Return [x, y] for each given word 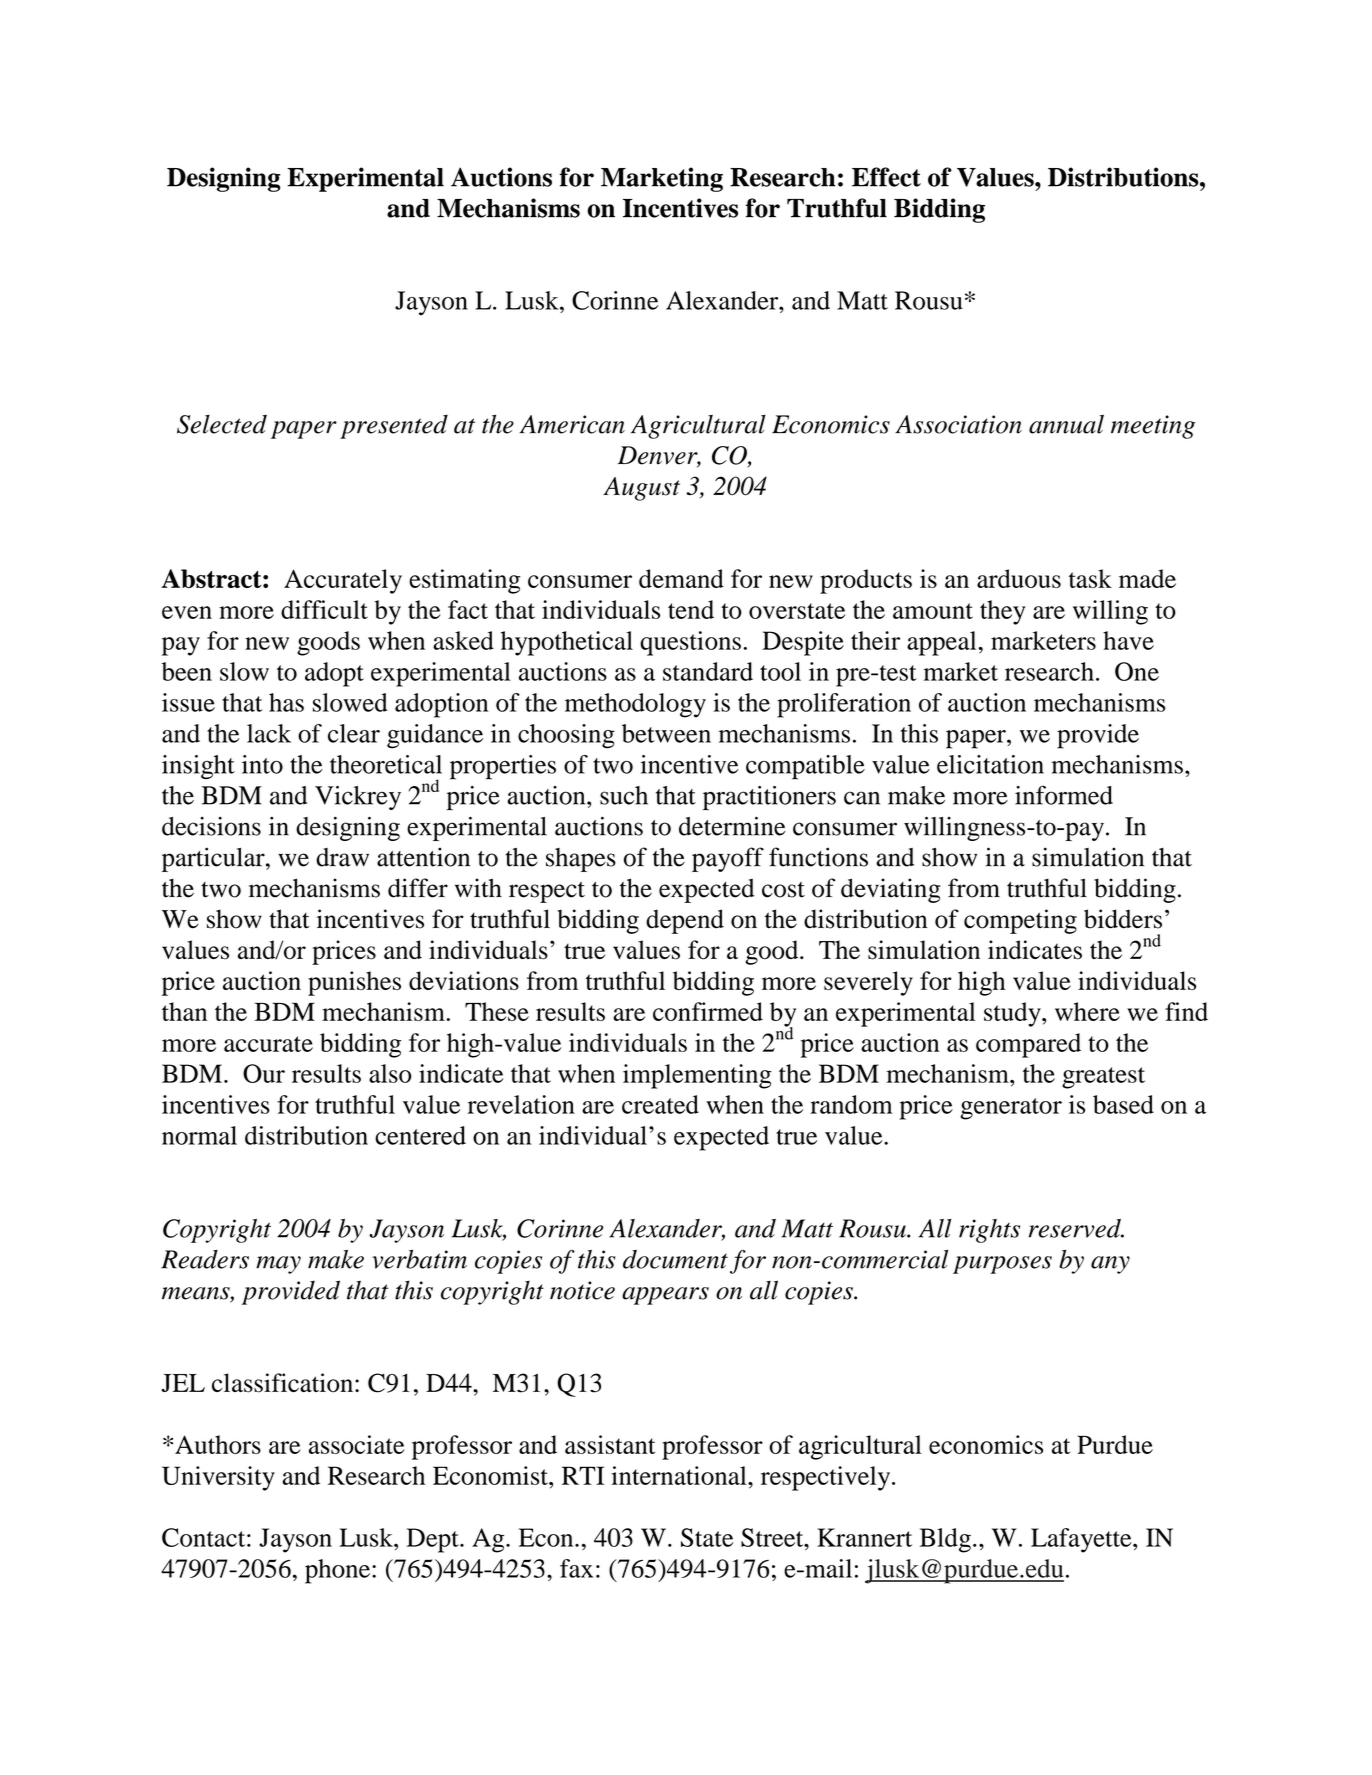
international [680, 1475]
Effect [886, 177]
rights [989, 1231]
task [1090, 578]
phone [337, 1571]
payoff [728, 859]
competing [1020, 921]
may [278, 1265]
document [675, 1259]
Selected [222, 424]
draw [342, 857]
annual [1066, 424]
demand [681, 578]
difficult [324, 609]
